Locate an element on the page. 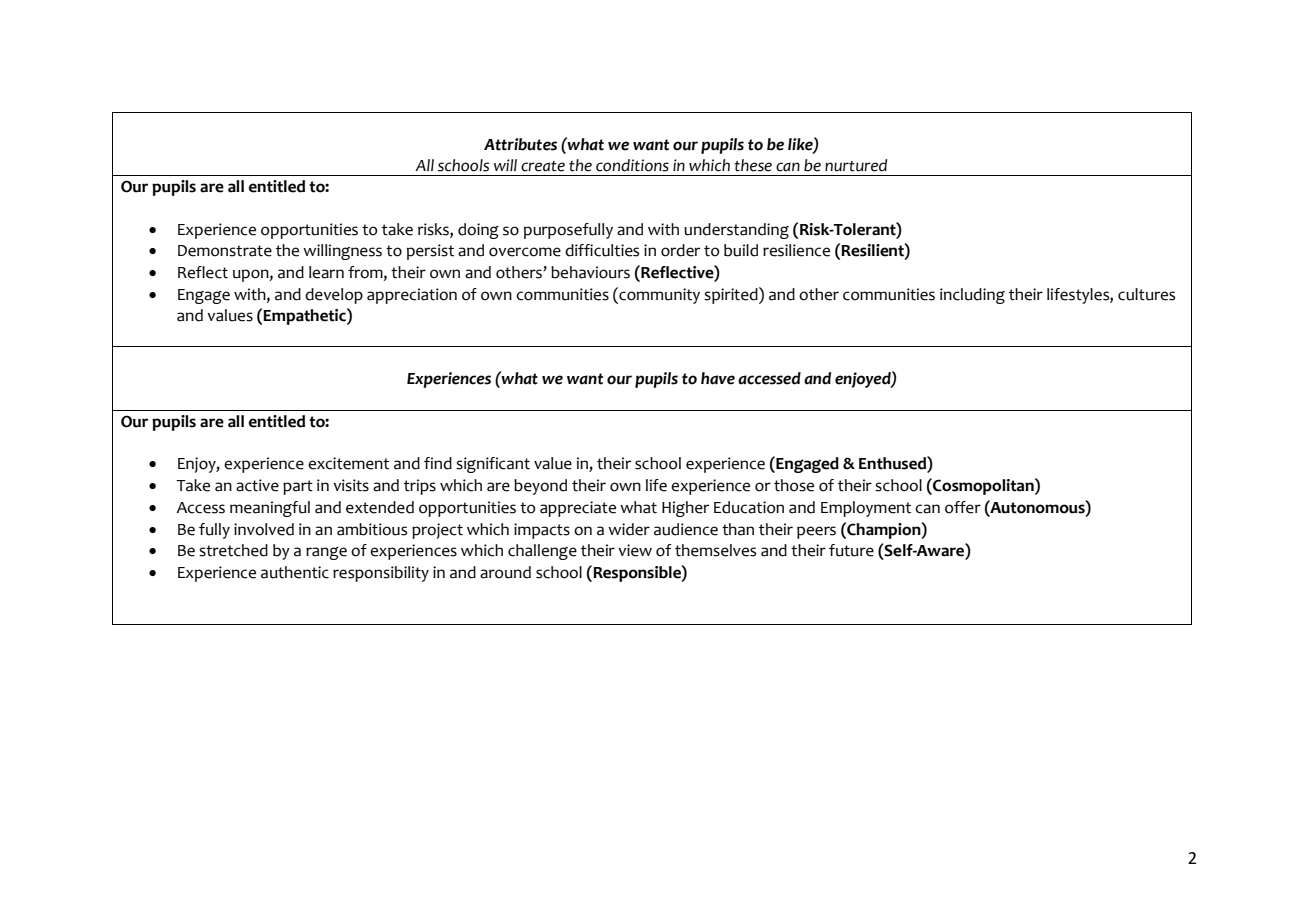 The width and height of the image is (1309, 924). excitement is located at coordinates (348, 463).
